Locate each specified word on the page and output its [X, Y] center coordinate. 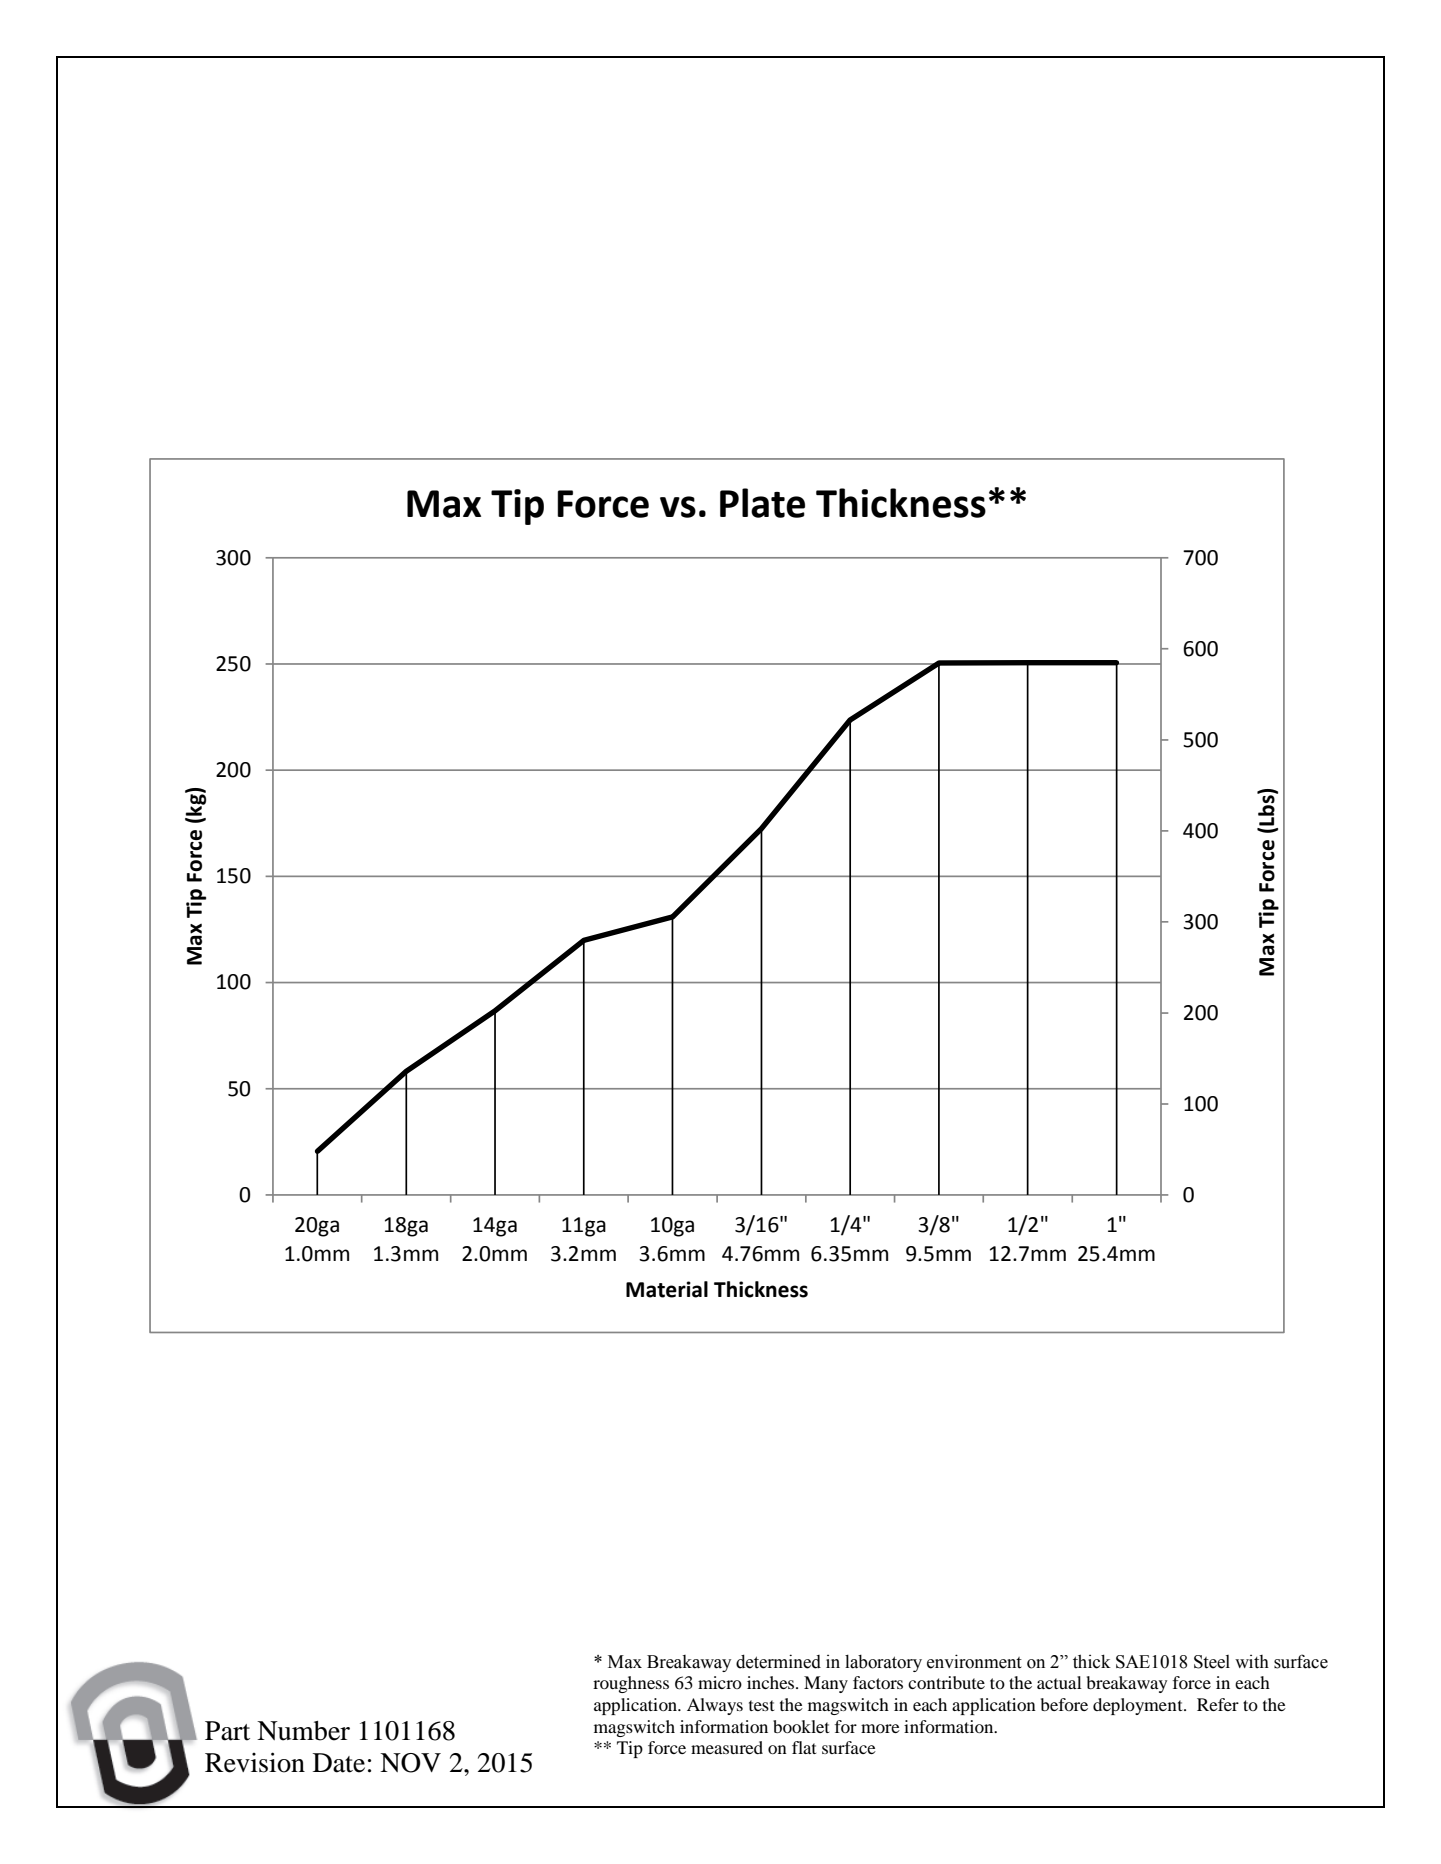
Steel [1212, 1662]
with [1252, 1662]
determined [778, 1661]
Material [667, 1289]
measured [727, 1747]
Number [303, 1731]
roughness [631, 1684]
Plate [762, 503]
